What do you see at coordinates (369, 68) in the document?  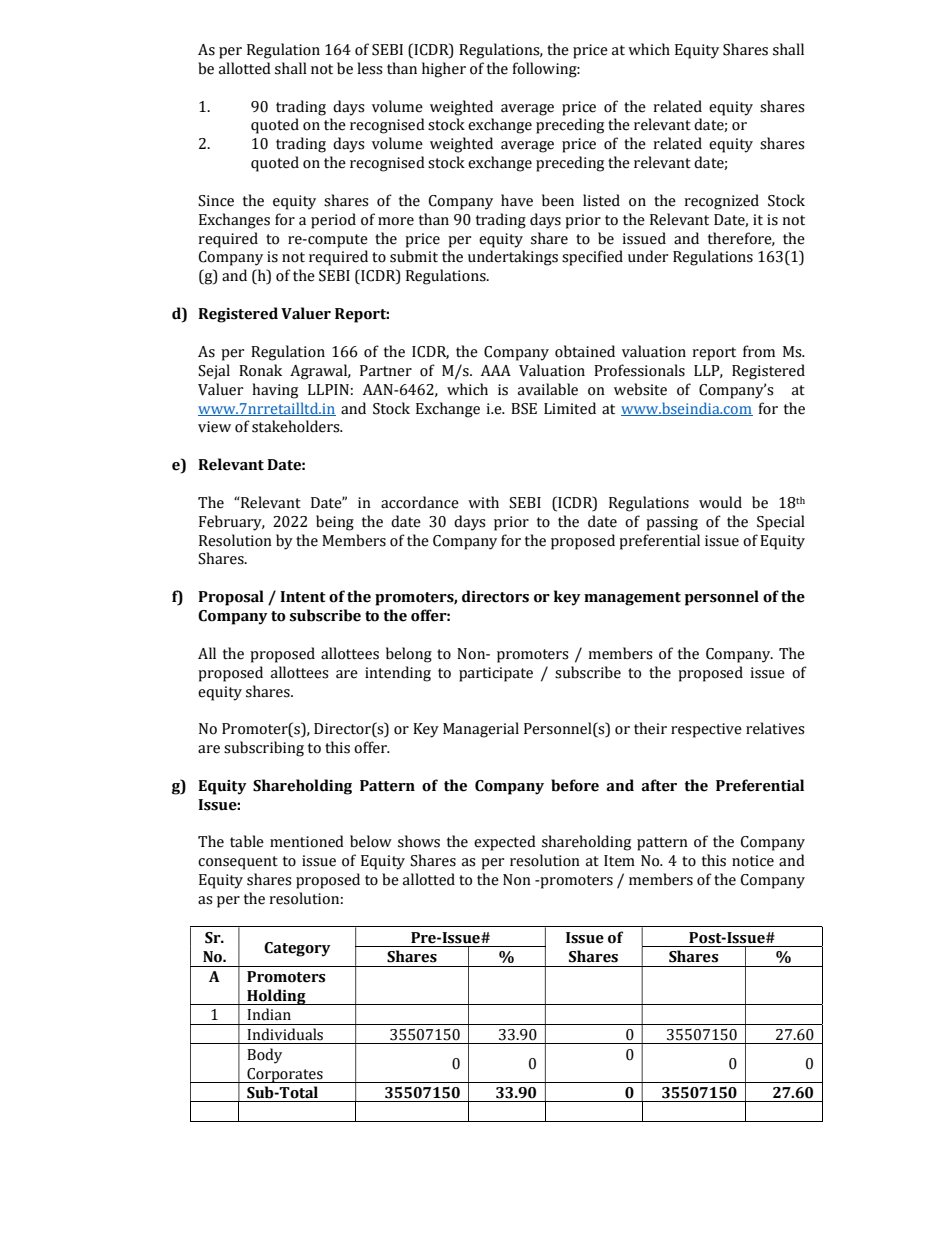 I see `less` at bounding box center [369, 68].
